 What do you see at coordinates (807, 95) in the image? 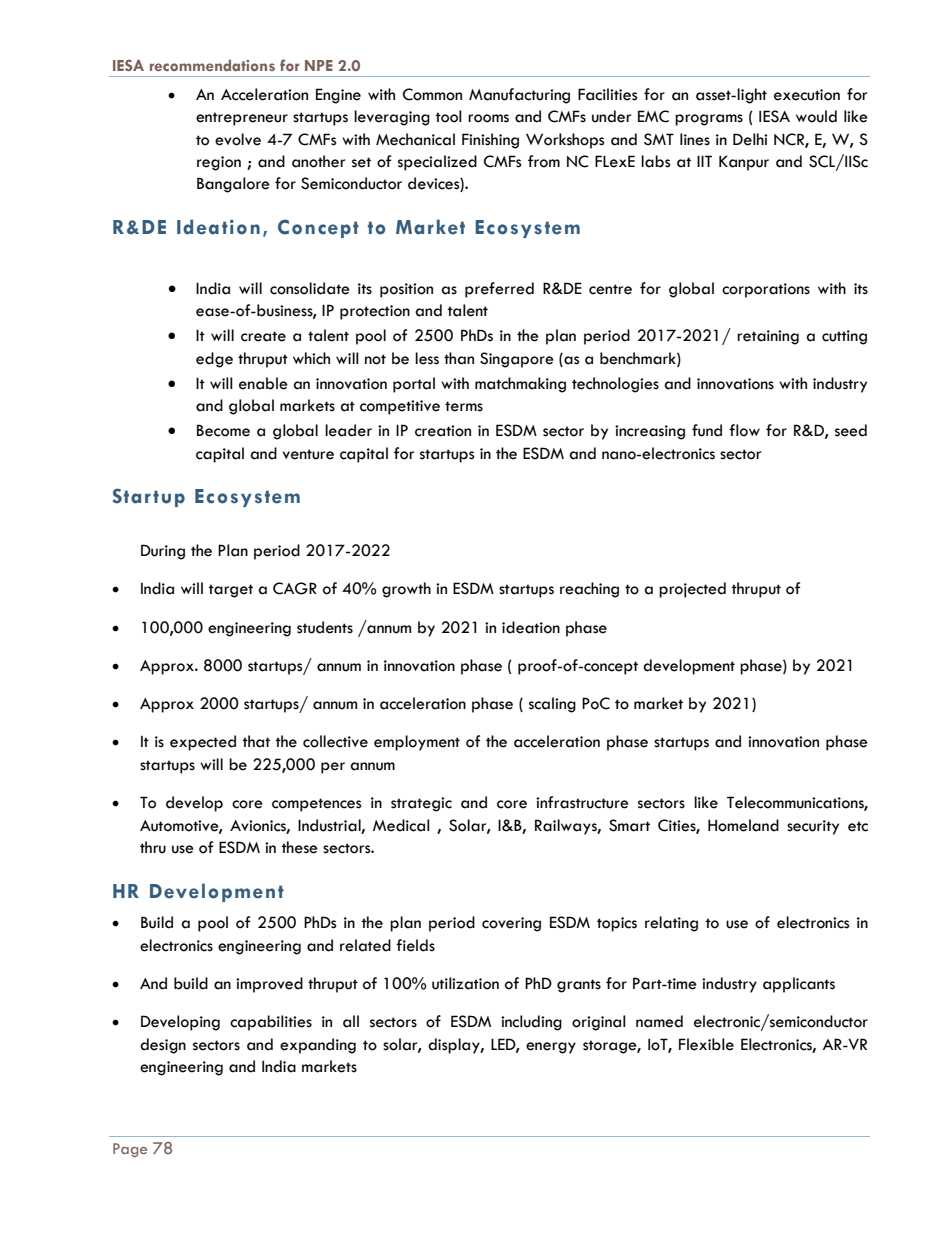
I see `execution` at bounding box center [807, 95].
